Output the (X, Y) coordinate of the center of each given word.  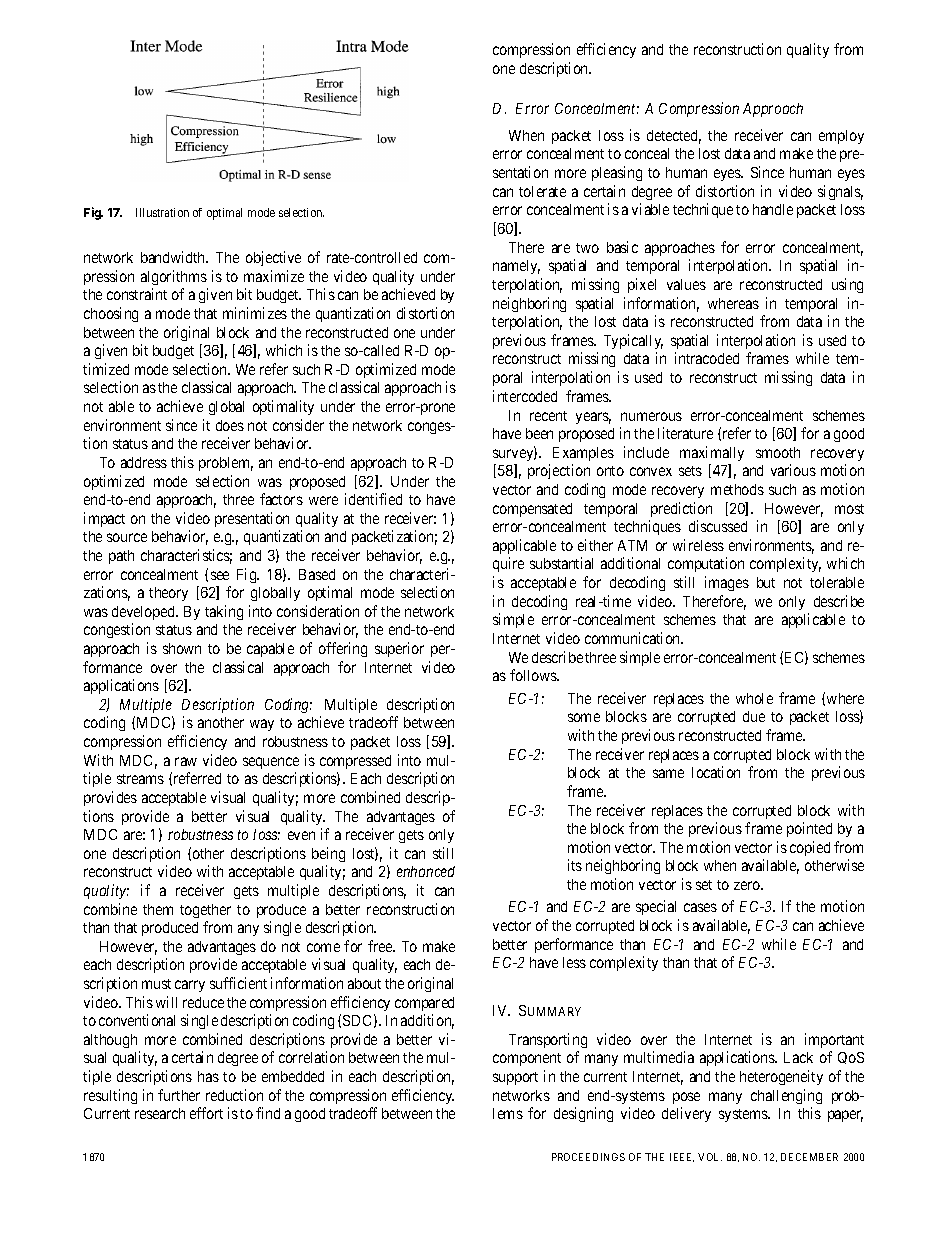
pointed (809, 829)
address (144, 462)
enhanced (426, 871)
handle (773, 209)
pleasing (617, 173)
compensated (532, 510)
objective (273, 258)
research (160, 1113)
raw (186, 761)
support (515, 1078)
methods (737, 489)
